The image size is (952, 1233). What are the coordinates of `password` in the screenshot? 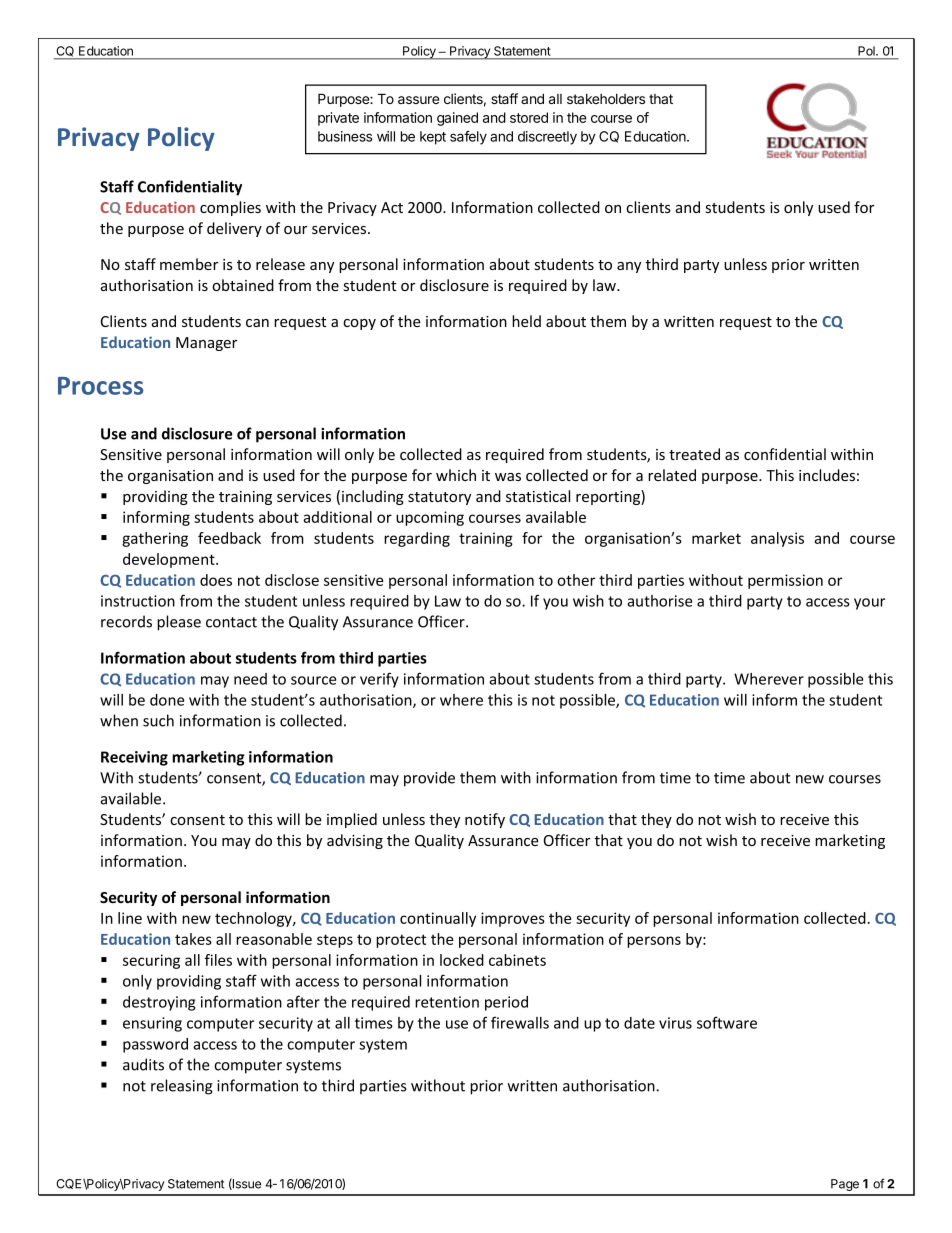 It's located at (155, 1045).
